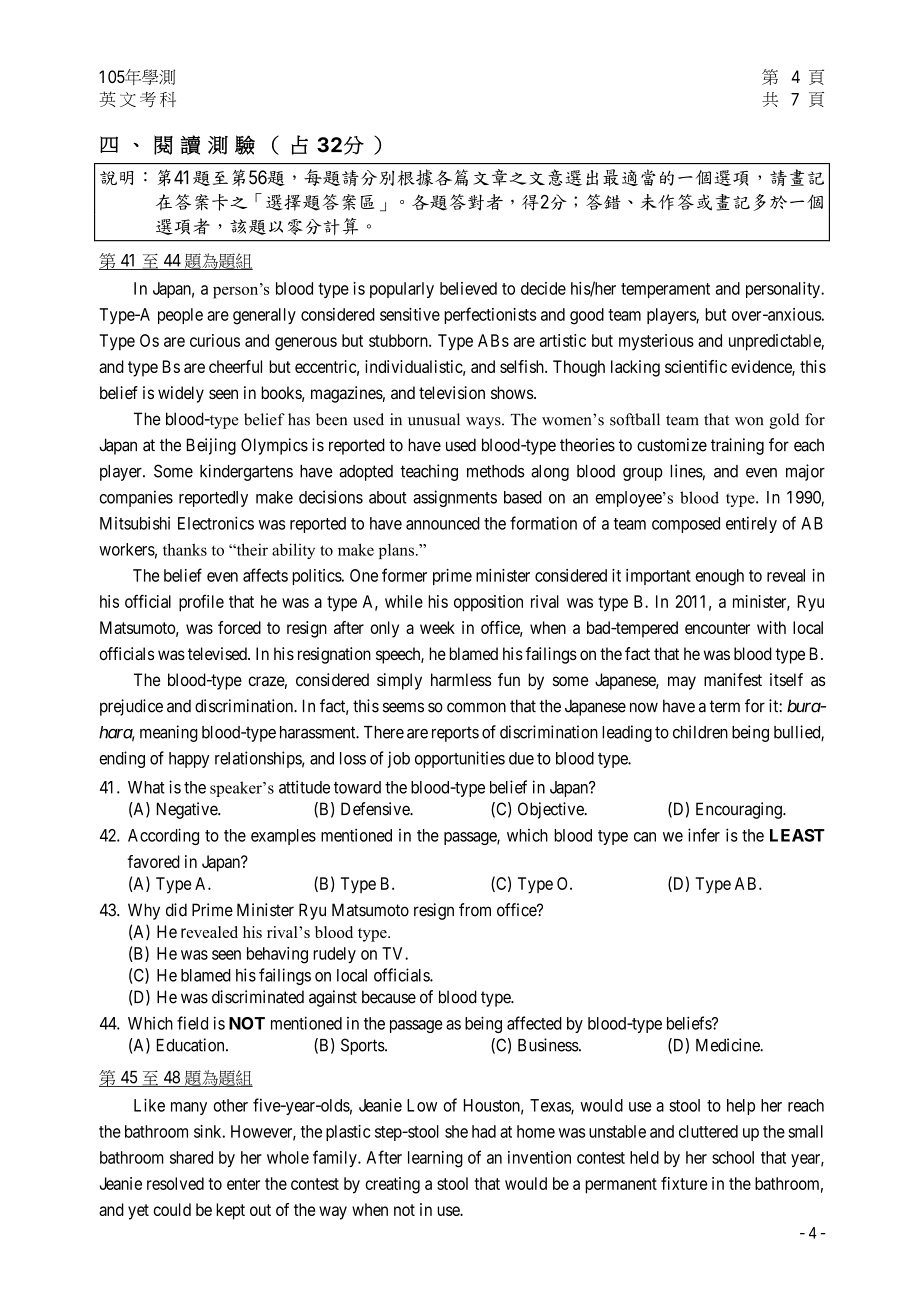 This screenshot has width=924, height=1308. Describe the element at coordinates (475, 910) in the screenshot. I see `from` at that location.
